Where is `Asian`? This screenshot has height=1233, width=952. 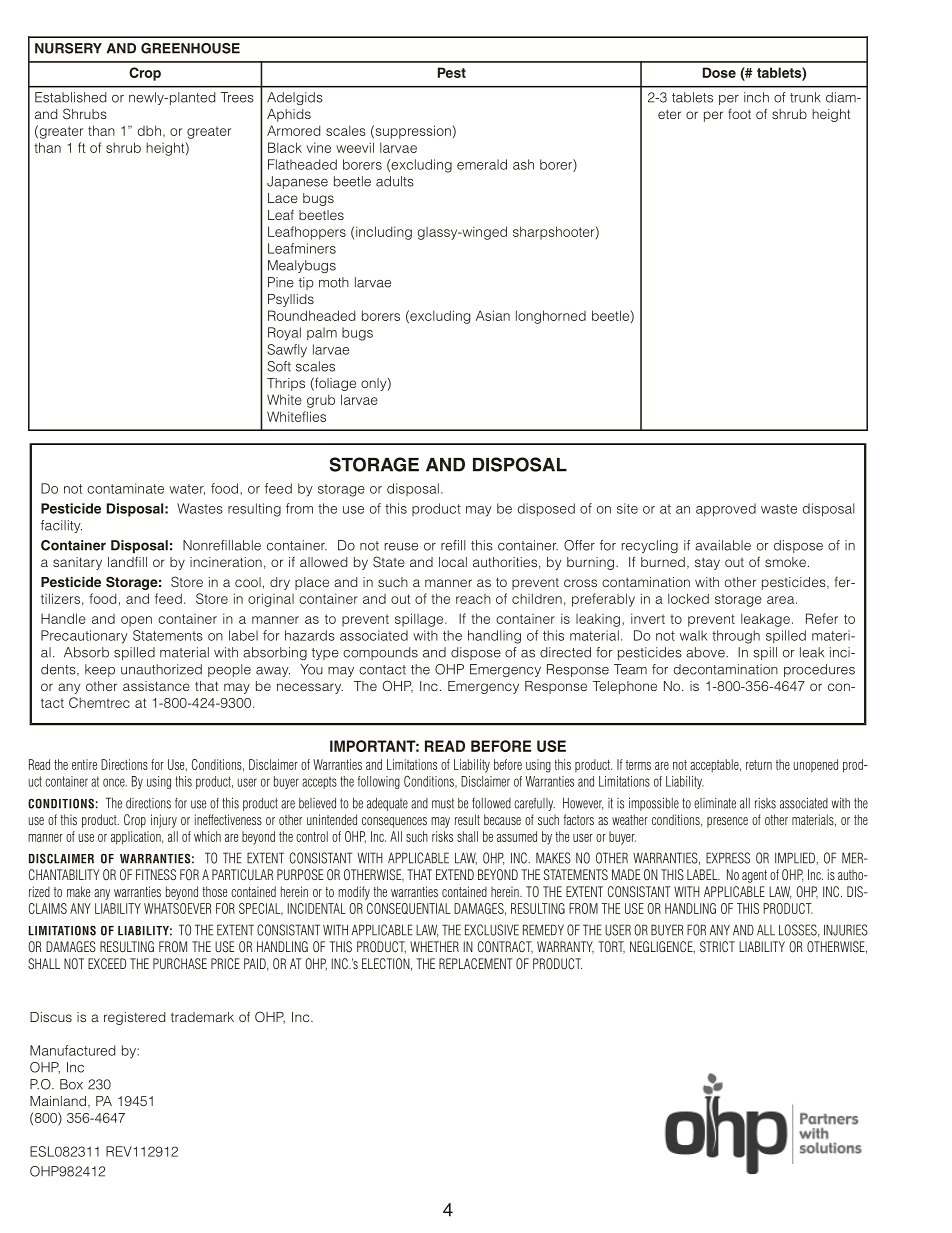 Asian is located at coordinates (493, 315).
